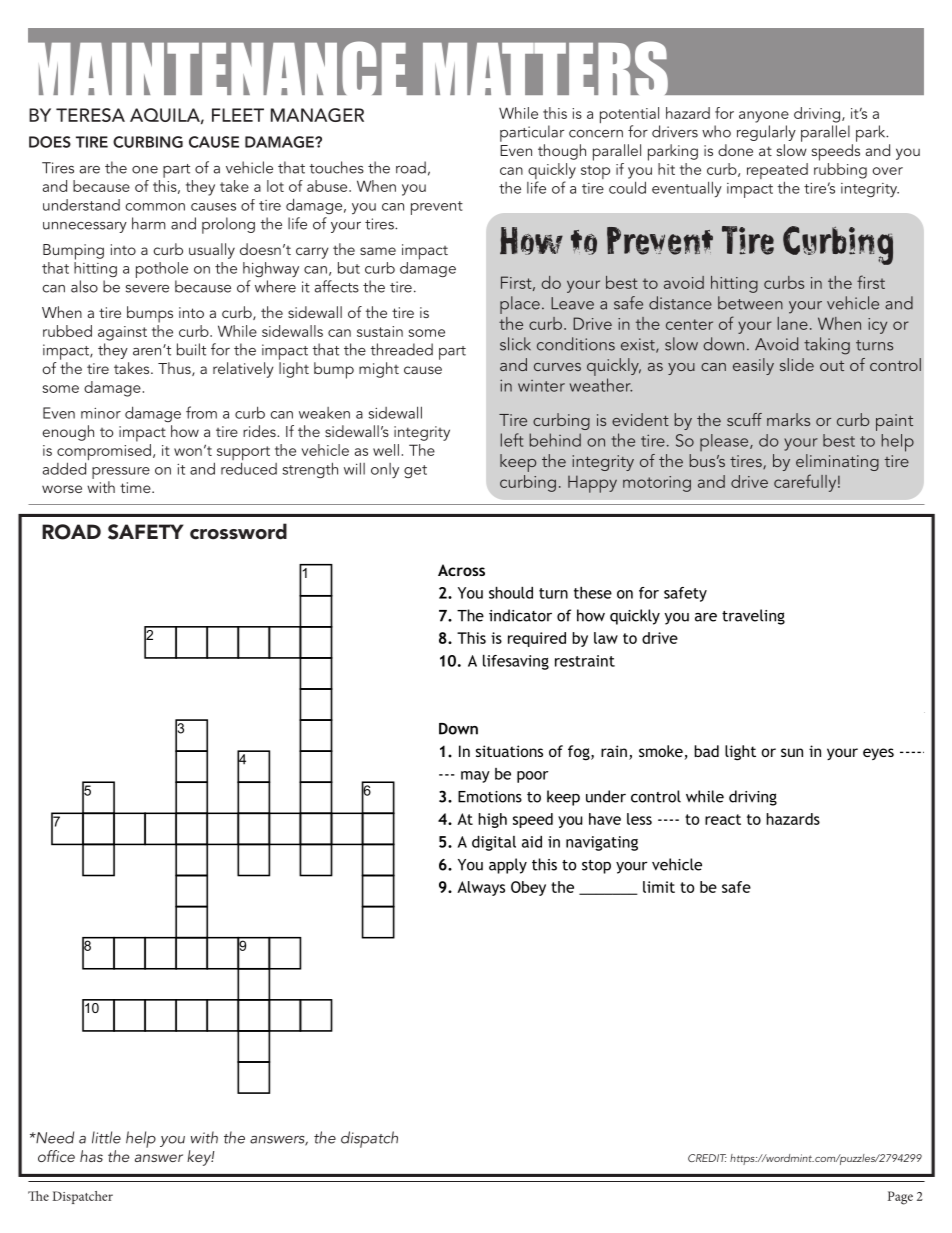  What do you see at coordinates (592, 484) in the screenshot?
I see `Happy` at bounding box center [592, 484].
